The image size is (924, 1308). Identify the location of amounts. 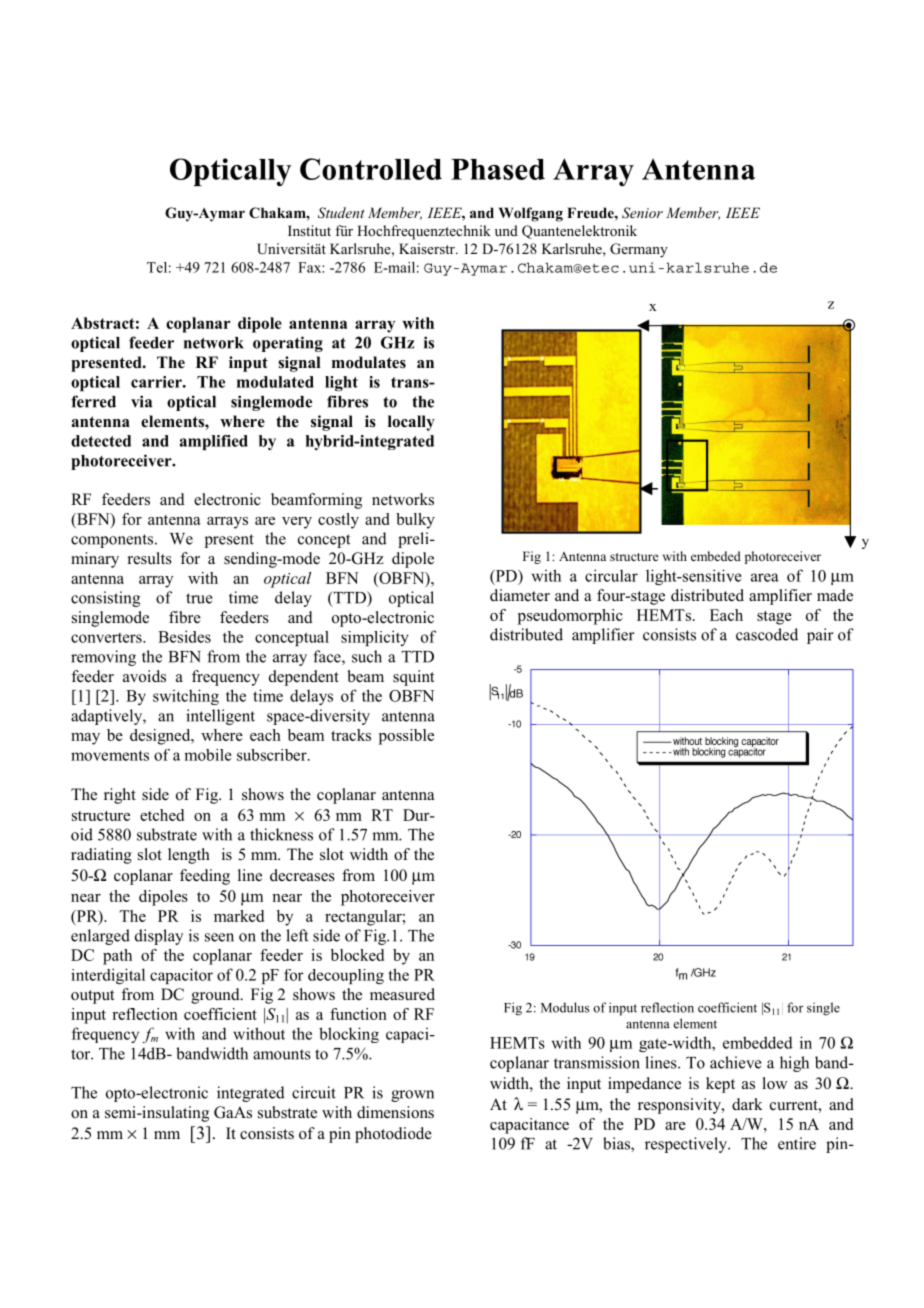
(282, 1054).
